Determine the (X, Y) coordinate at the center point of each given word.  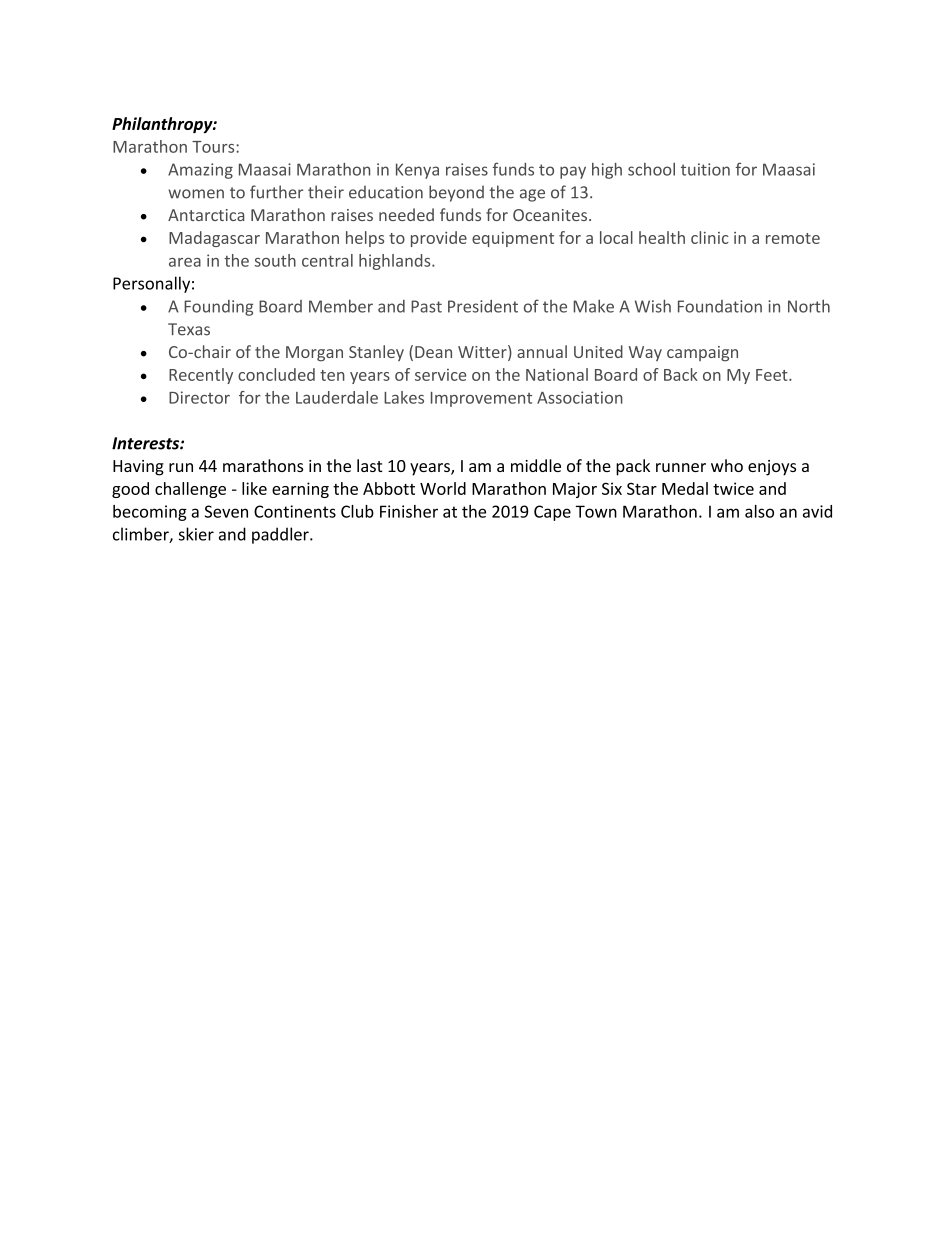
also (759, 511)
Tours (214, 147)
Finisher (409, 511)
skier (196, 534)
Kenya (417, 171)
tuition (705, 169)
